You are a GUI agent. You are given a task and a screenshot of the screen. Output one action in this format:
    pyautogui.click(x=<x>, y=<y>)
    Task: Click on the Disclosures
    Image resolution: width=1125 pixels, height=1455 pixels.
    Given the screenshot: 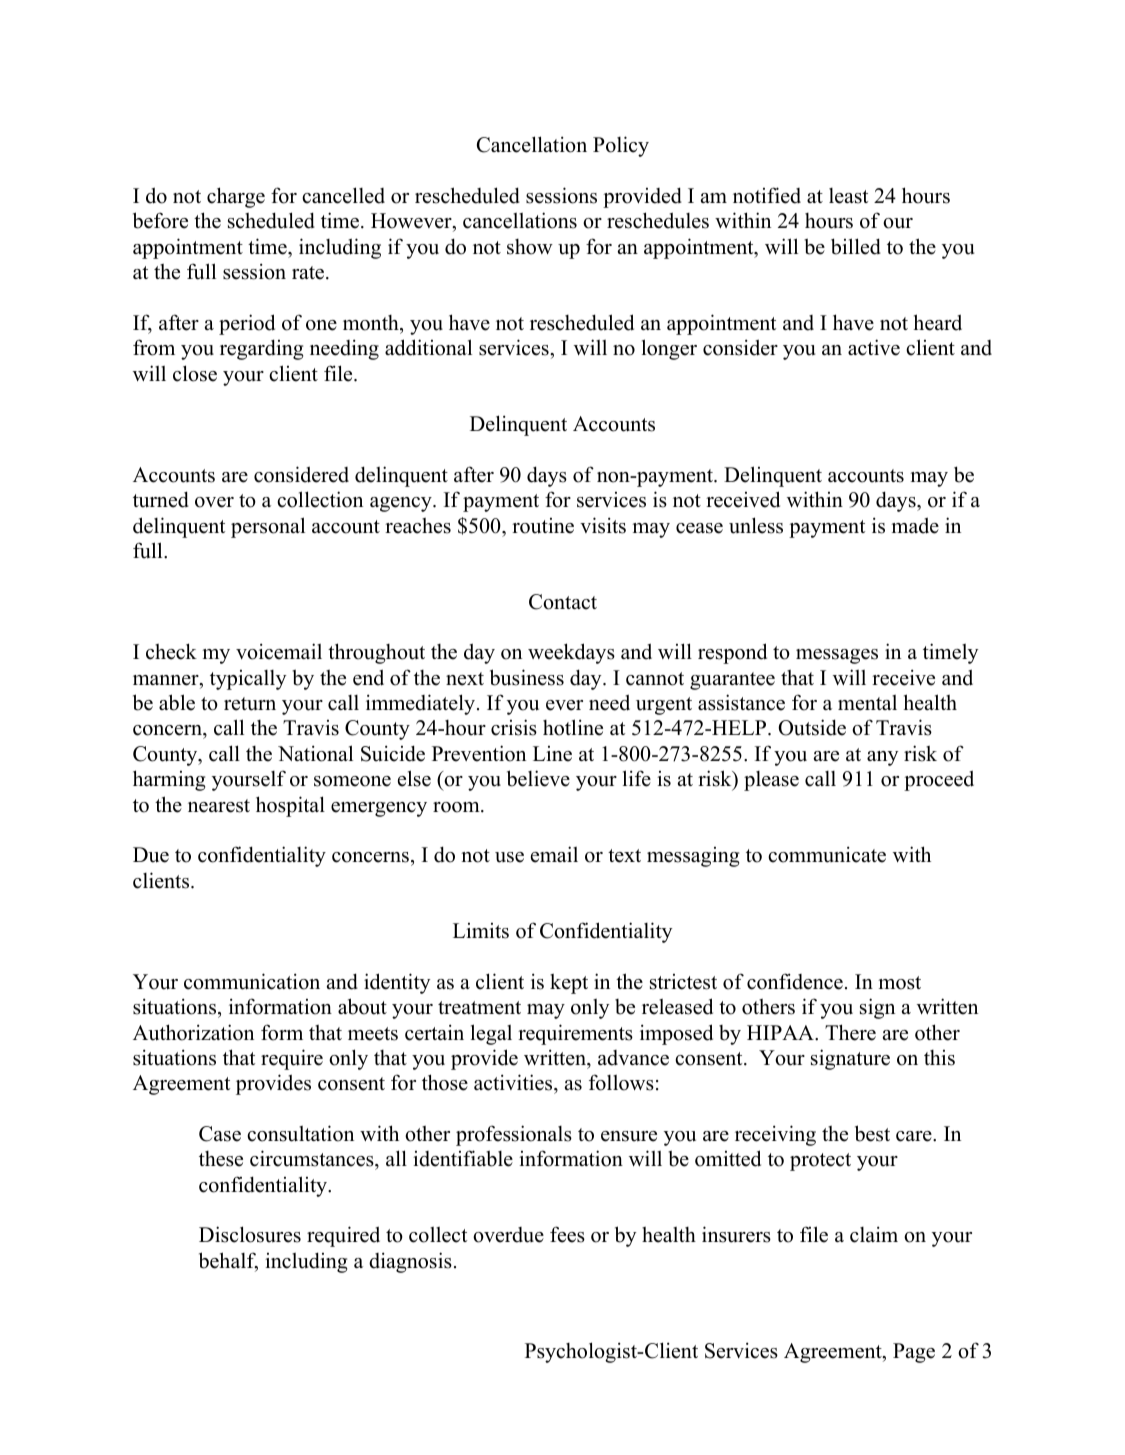 What is the action you would take?
    pyautogui.click(x=250, y=1234)
